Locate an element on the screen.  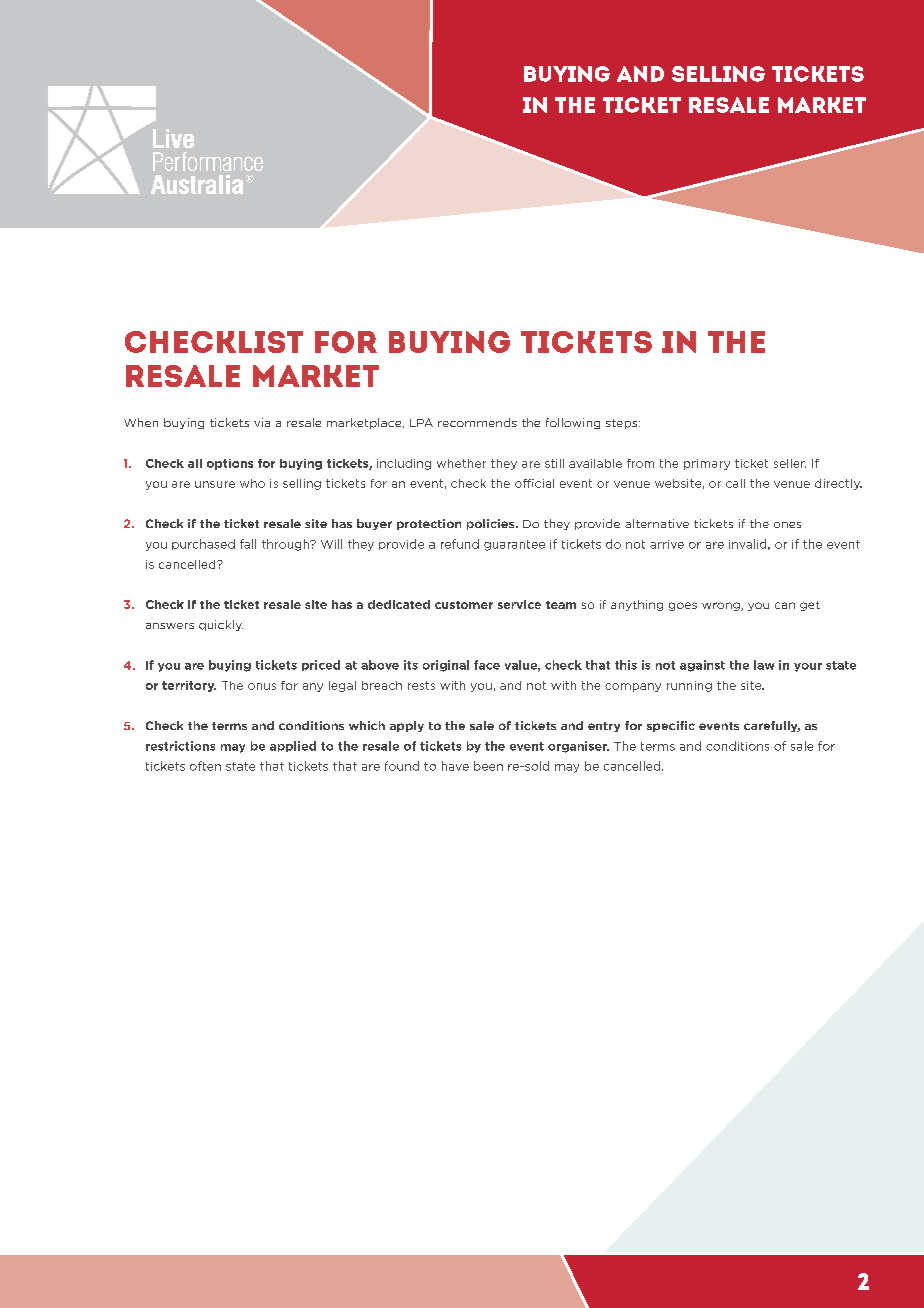
been is located at coordinates (488, 766).
